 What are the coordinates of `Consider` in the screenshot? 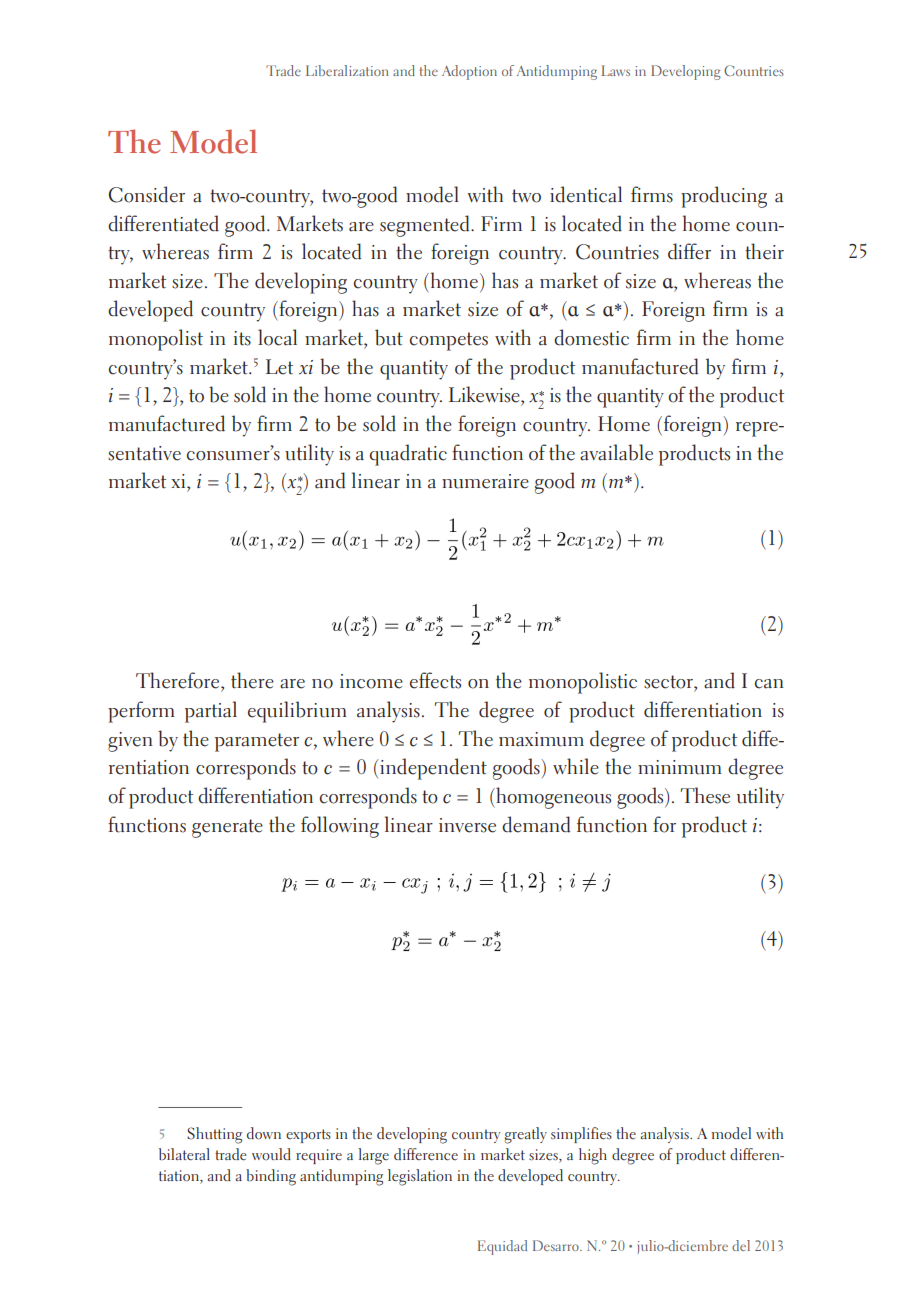 It's located at (147, 194).
